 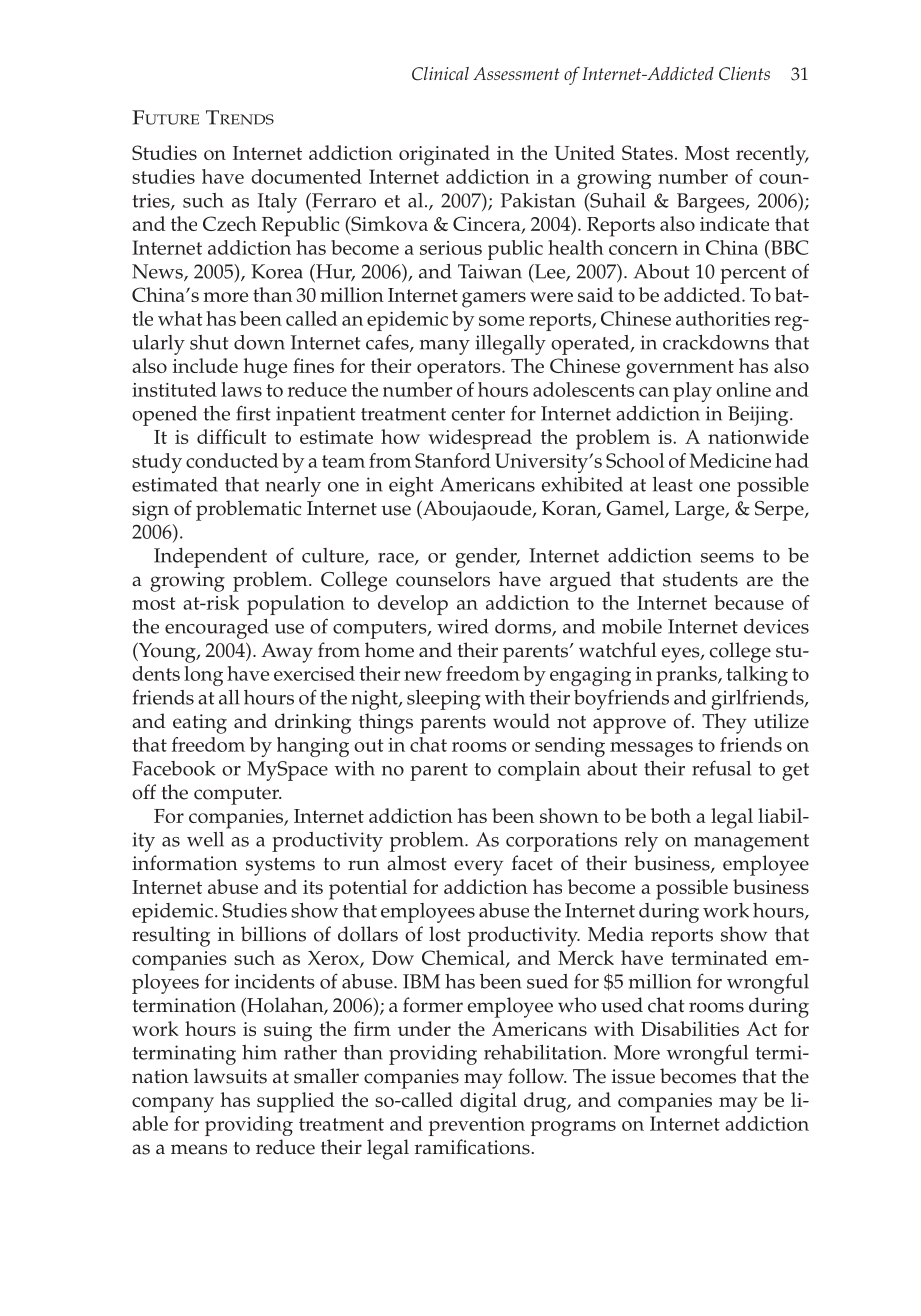 What do you see at coordinates (216, 629) in the image?
I see `encouraged` at bounding box center [216, 629].
